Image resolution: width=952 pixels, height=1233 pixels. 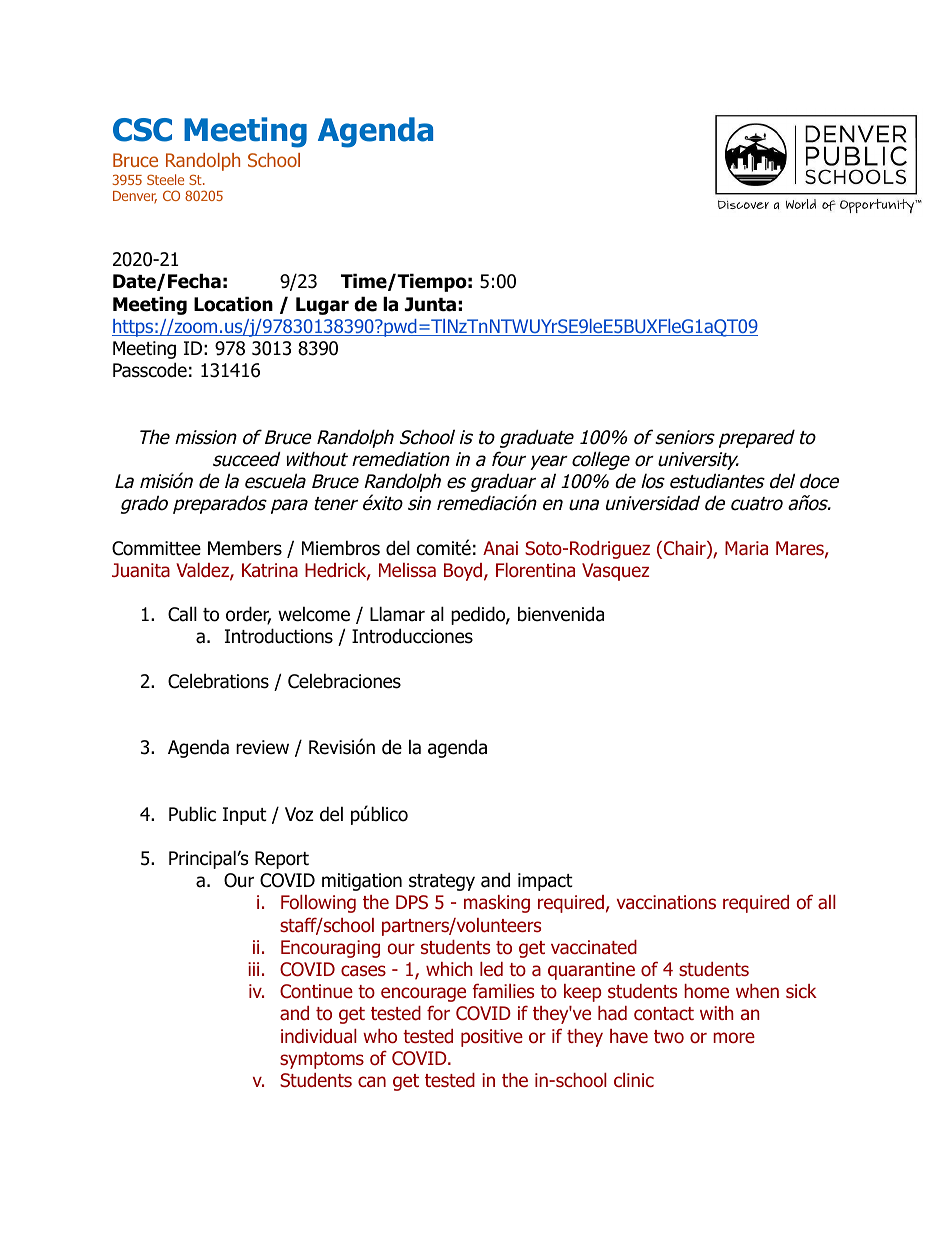 What do you see at coordinates (262, 747) in the document?
I see `review` at bounding box center [262, 747].
